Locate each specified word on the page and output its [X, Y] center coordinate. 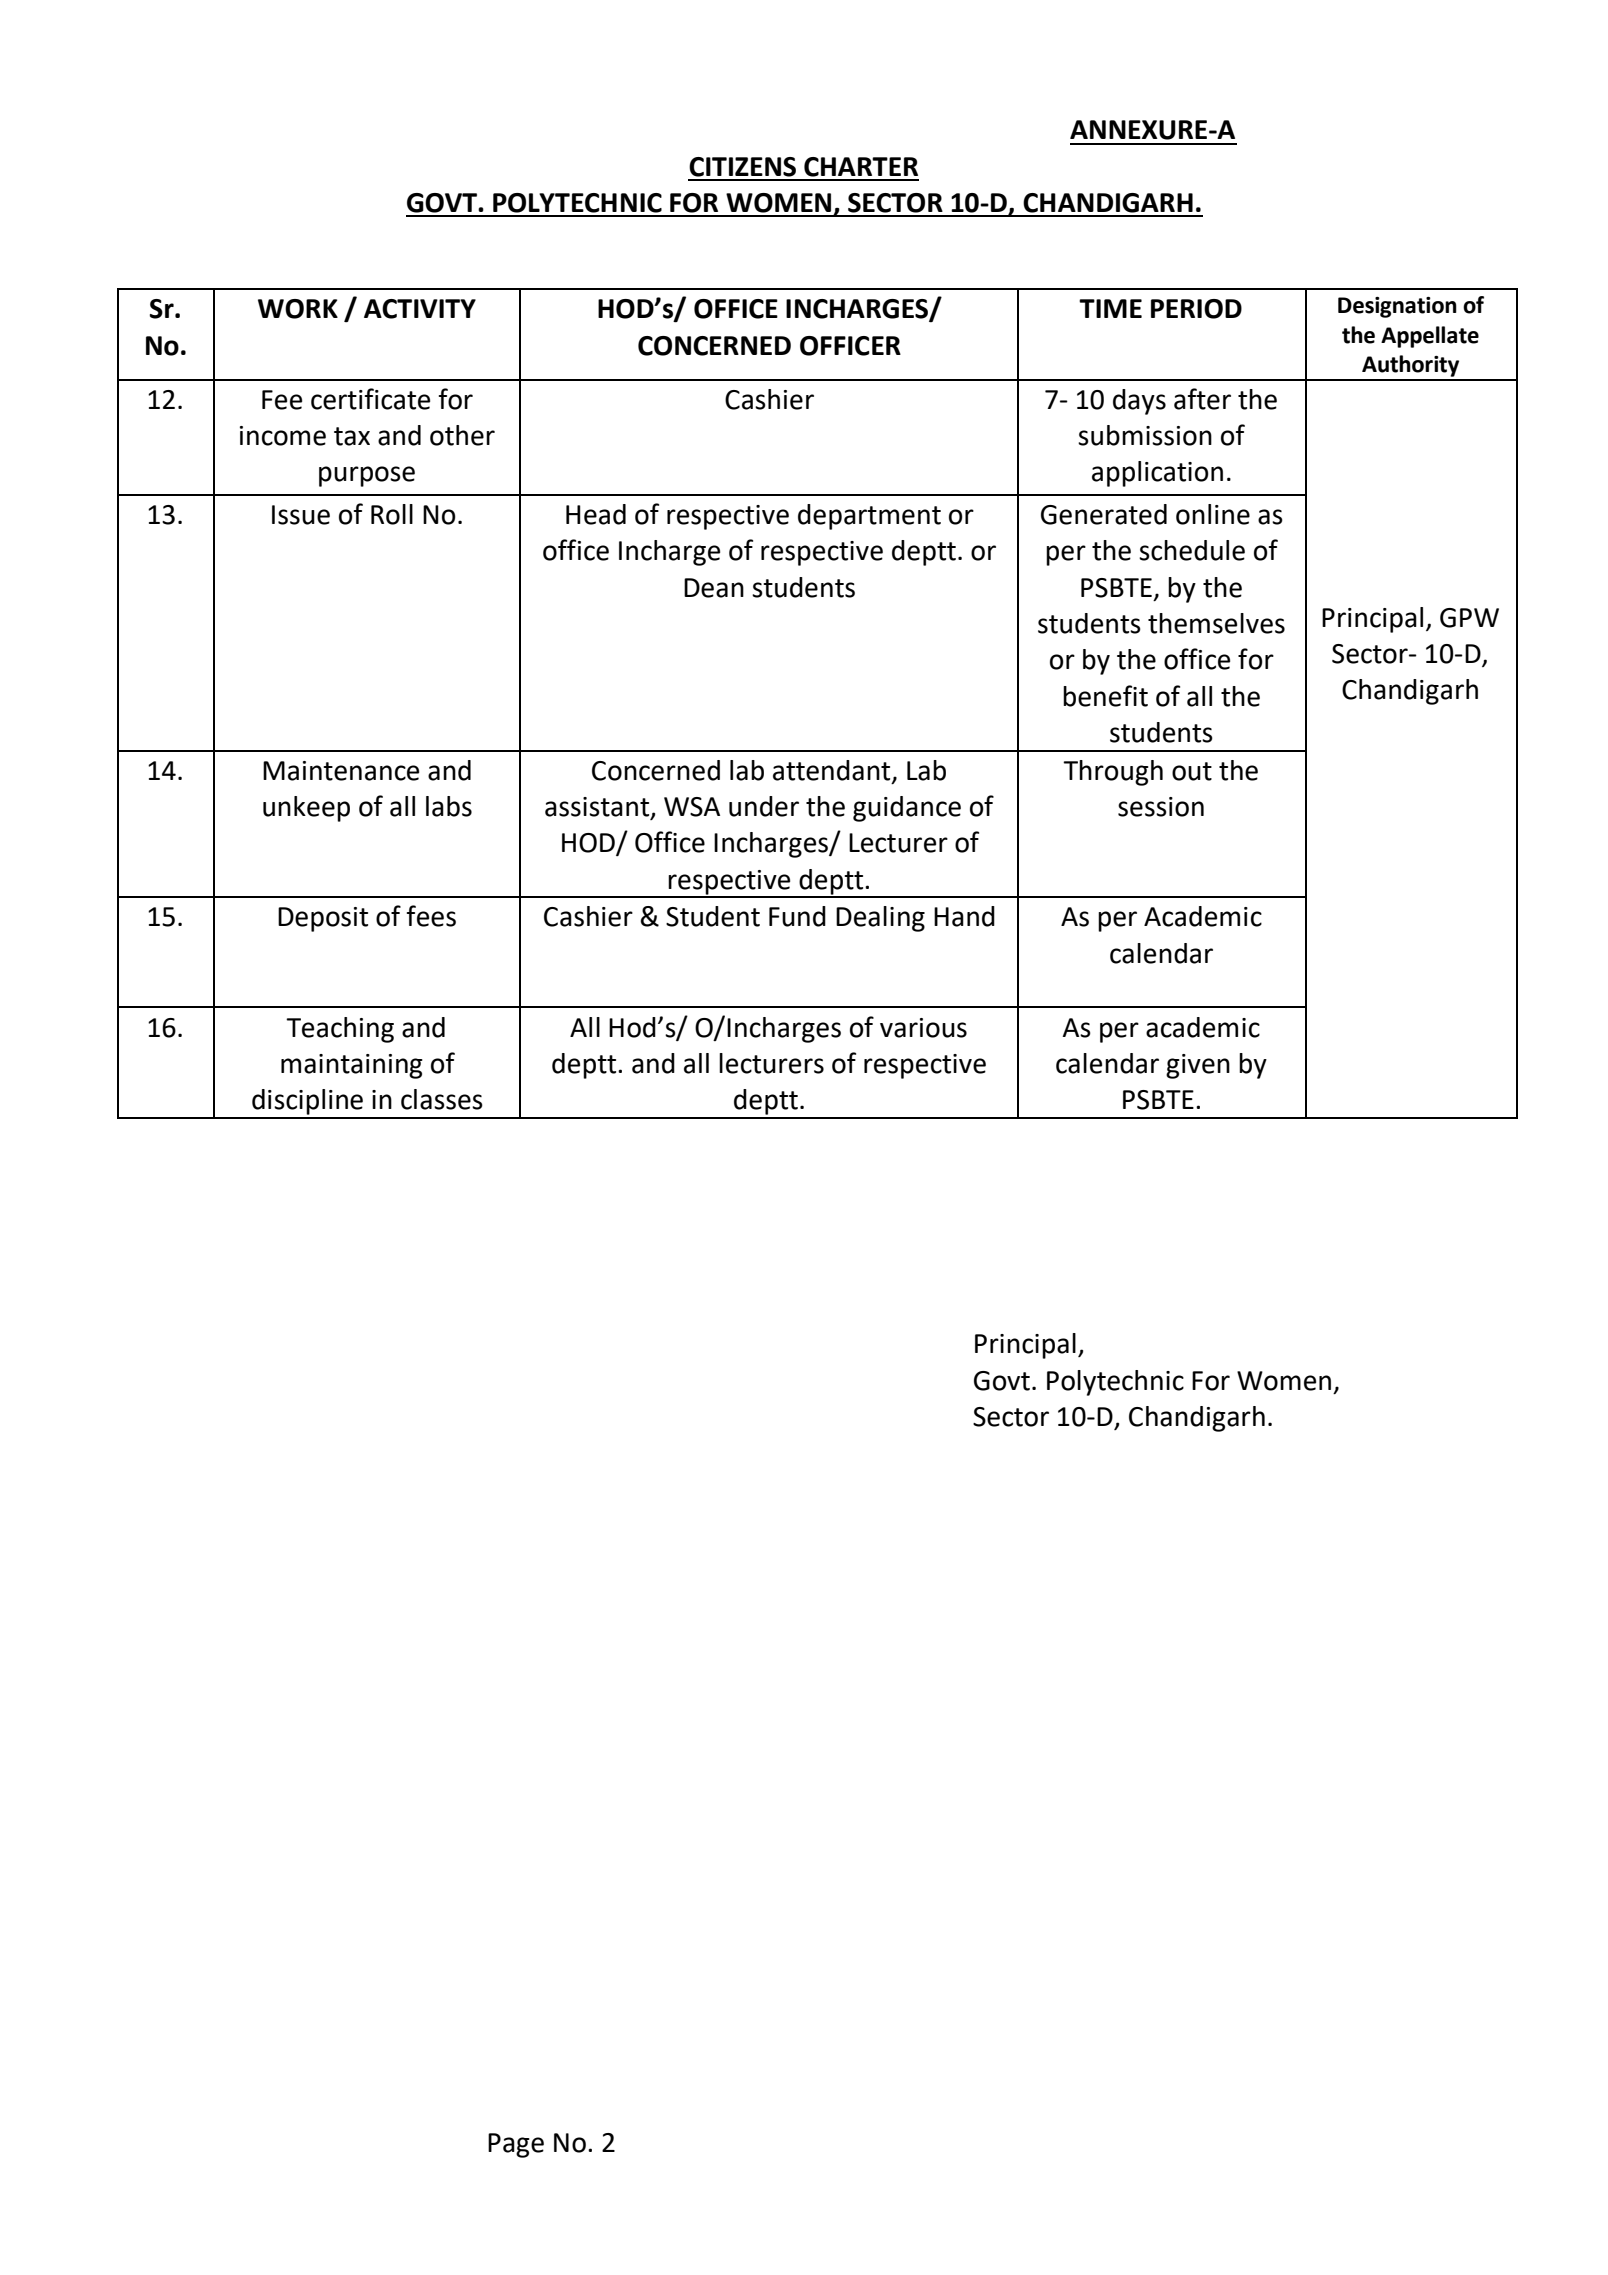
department [869, 517]
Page [516, 2145]
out [1192, 771]
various [923, 1028]
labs [449, 806]
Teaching [340, 1030]
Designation [1397, 307]
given [1198, 1066]
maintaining [352, 1066]
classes [442, 1099]
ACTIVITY [420, 309]
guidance [907, 809]
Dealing [880, 919]
